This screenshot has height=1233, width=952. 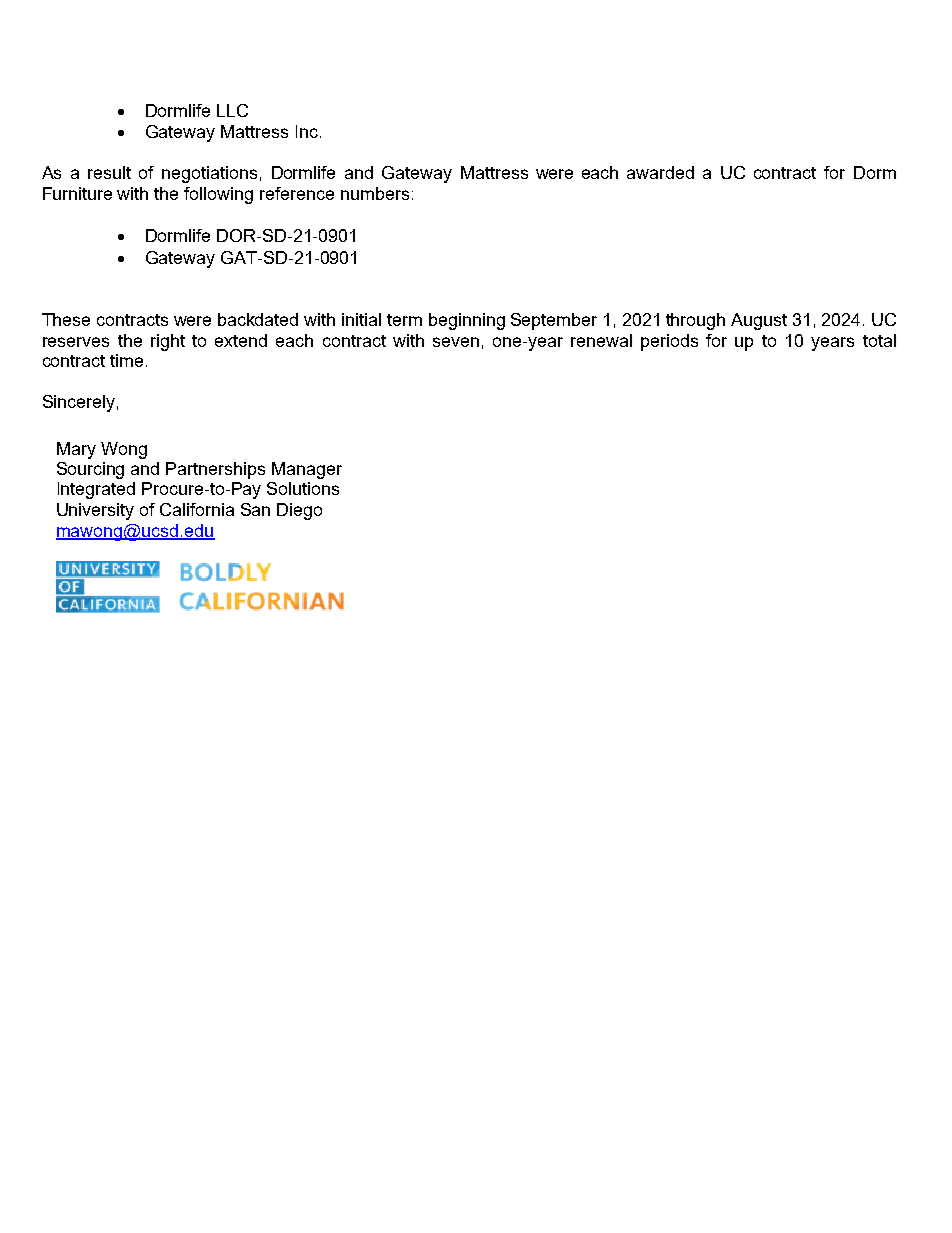 What do you see at coordinates (879, 340) in the screenshot?
I see `total` at bounding box center [879, 340].
